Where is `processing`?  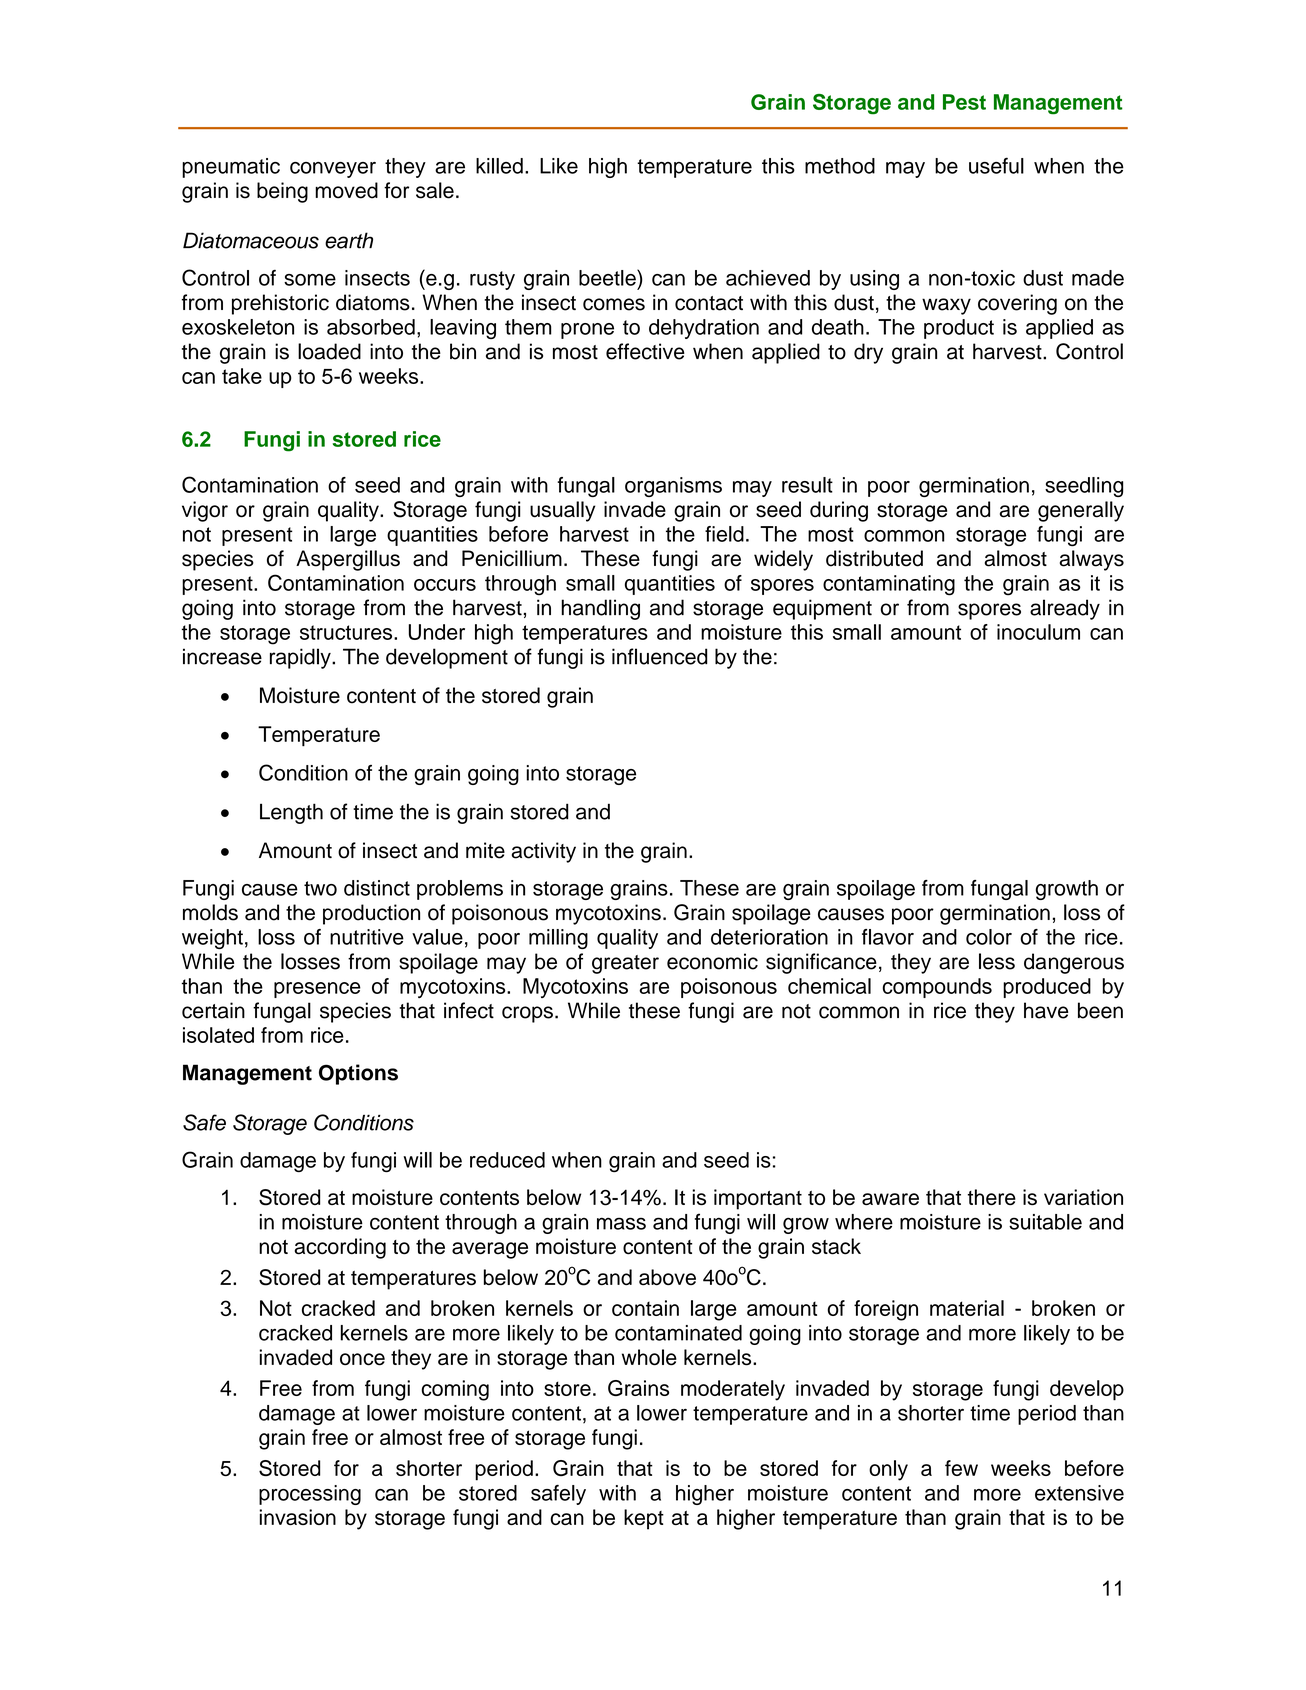
processing is located at coordinates (310, 1495).
